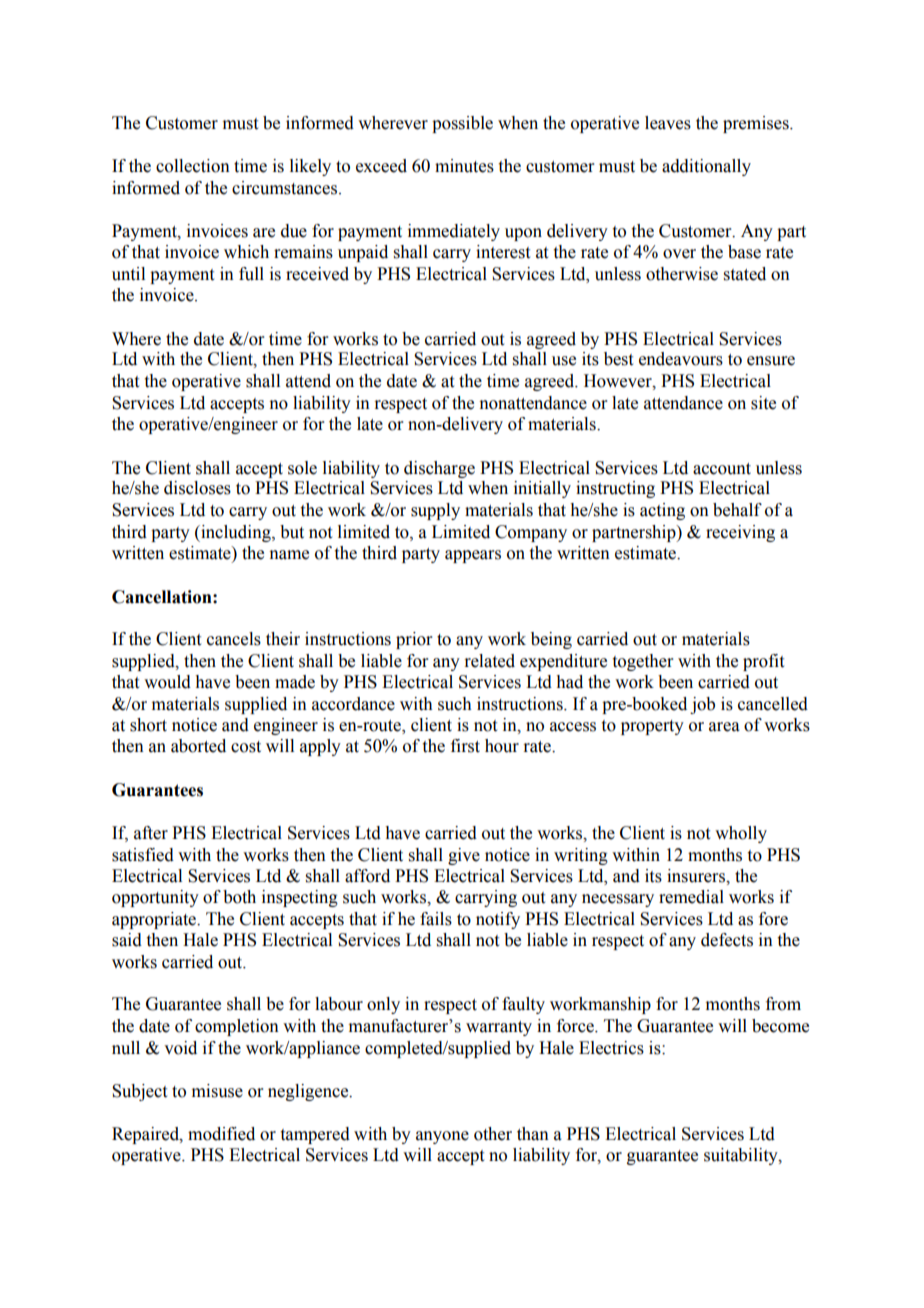 This screenshot has width=924, height=1308. What do you see at coordinates (193, 166) in the screenshot?
I see `collection` at bounding box center [193, 166].
